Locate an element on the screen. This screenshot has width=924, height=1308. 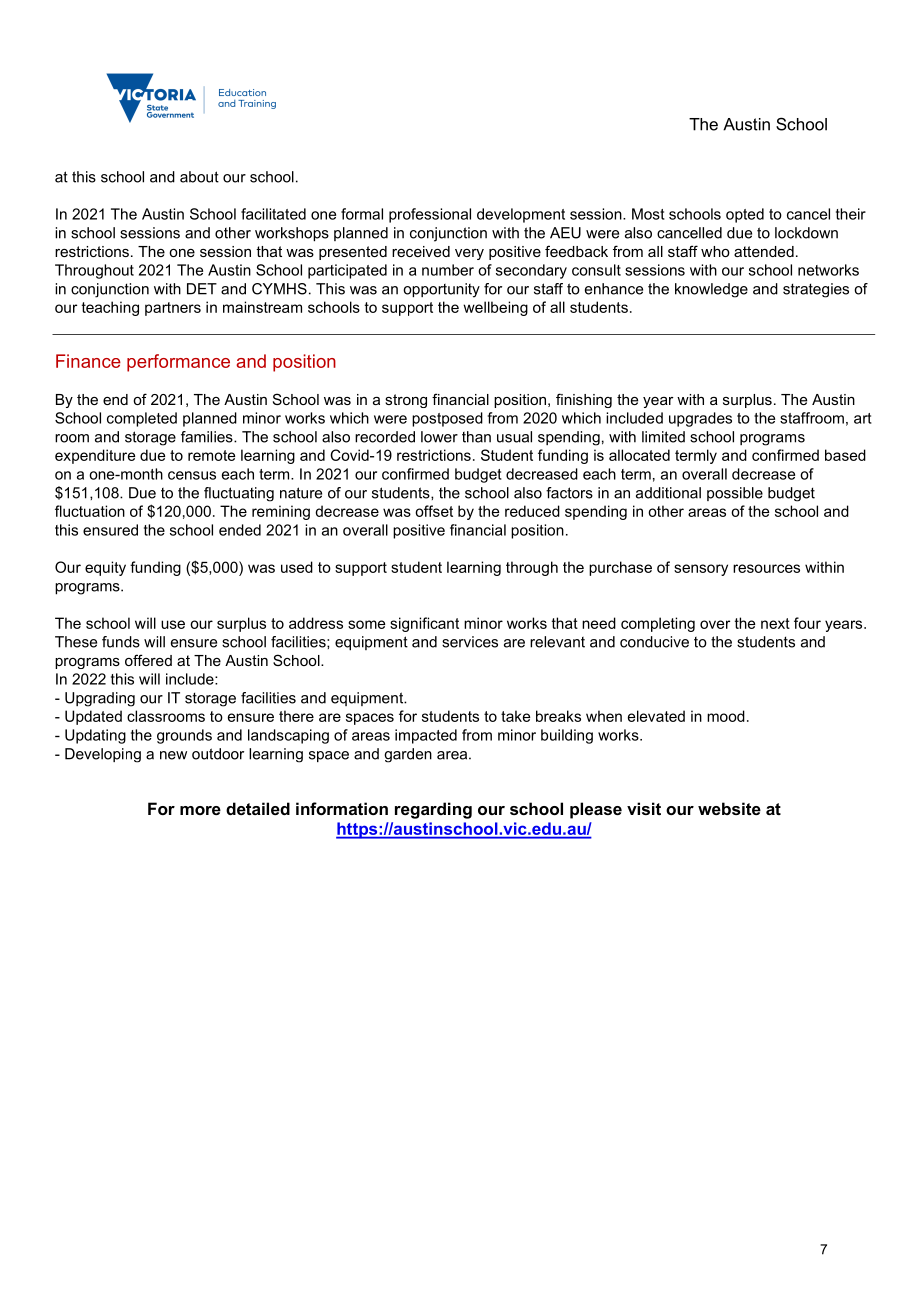
offered is located at coordinates (148, 660).
